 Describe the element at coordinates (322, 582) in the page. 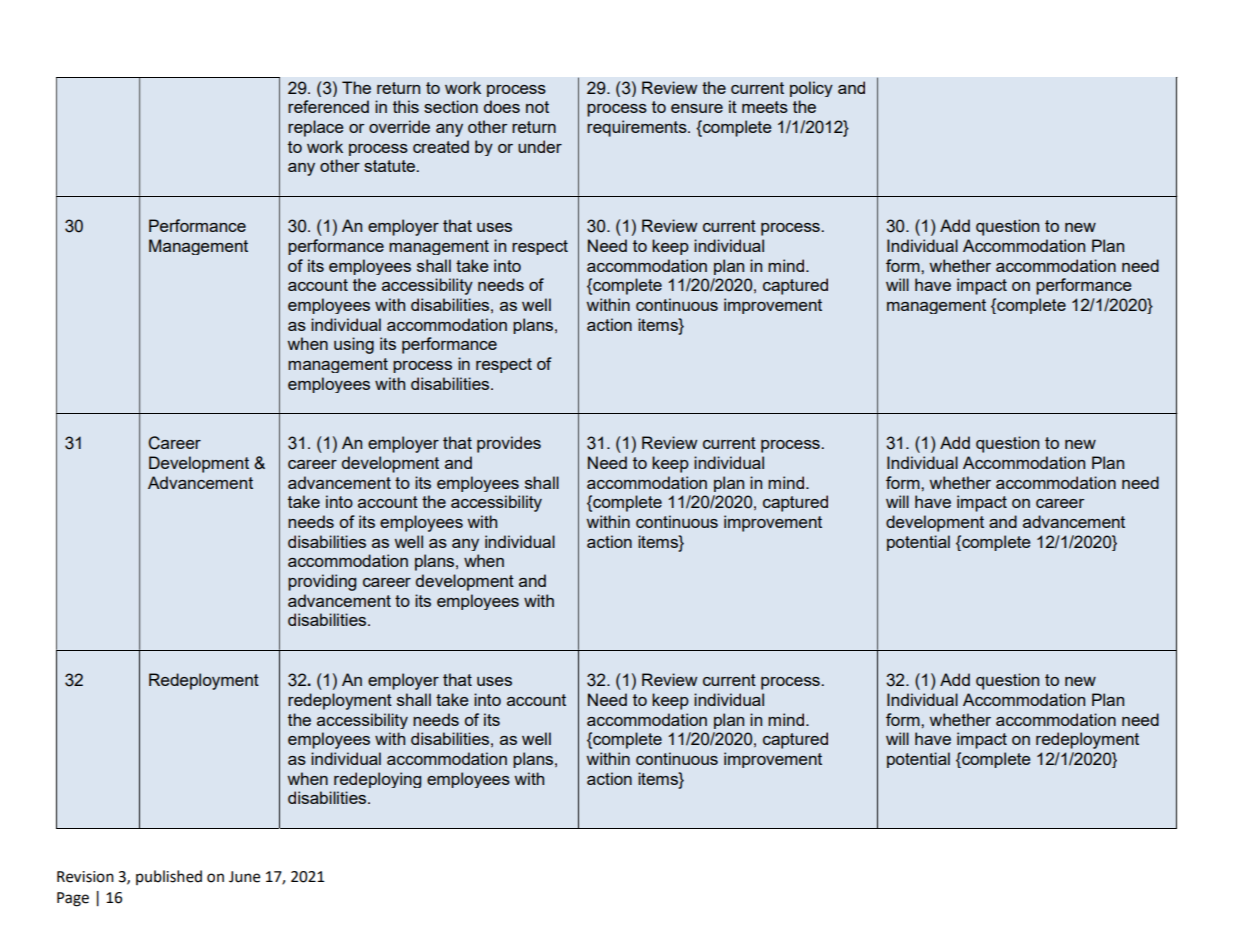

I see `providing` at that location.
